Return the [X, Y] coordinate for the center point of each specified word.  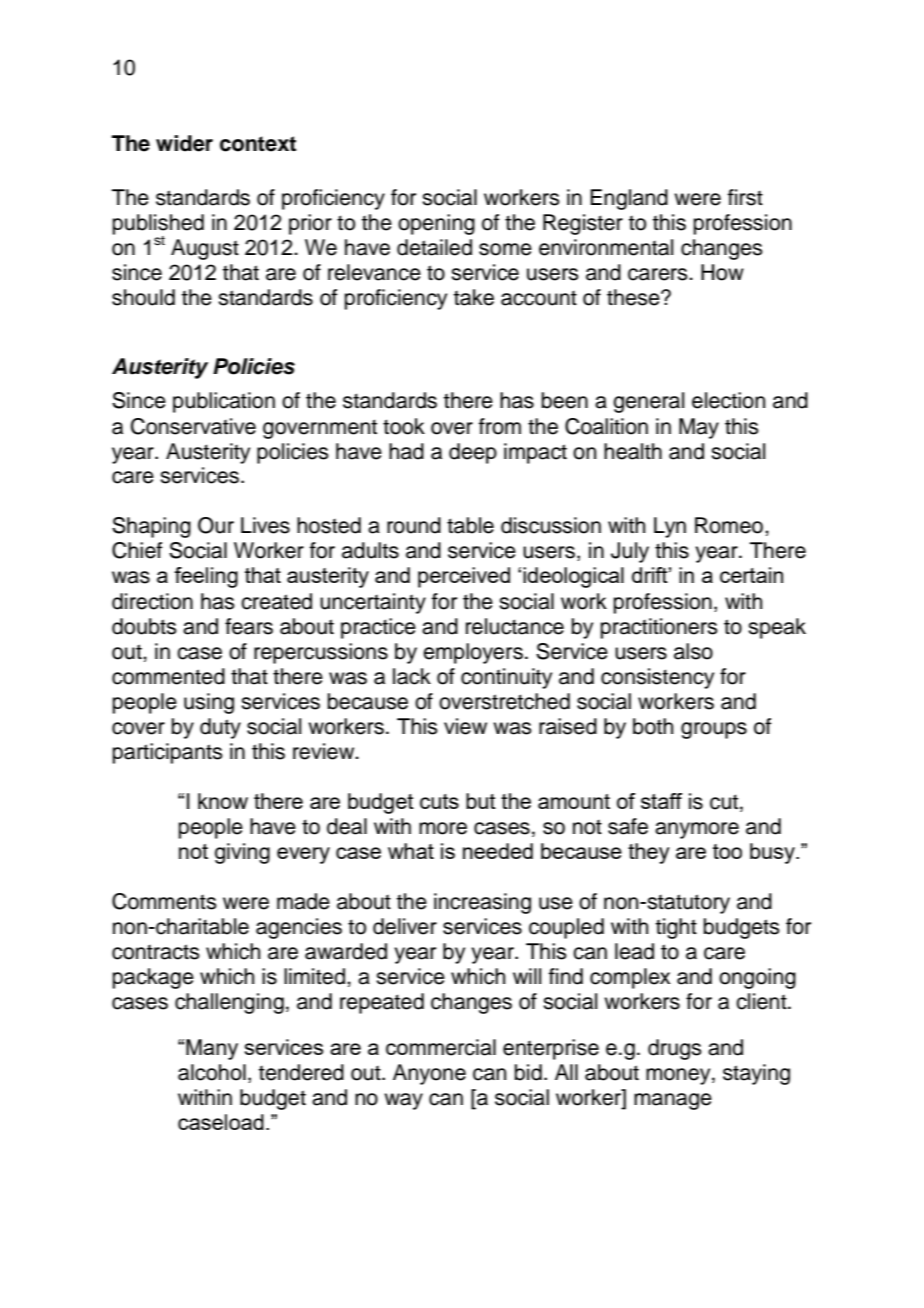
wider [184, 143]
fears [249, 626]
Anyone [429, 1074]
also [693, 651]
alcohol [212, 1072]
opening [436, 224]
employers [473, 653]
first [745, 197]
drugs [675, 1049]
